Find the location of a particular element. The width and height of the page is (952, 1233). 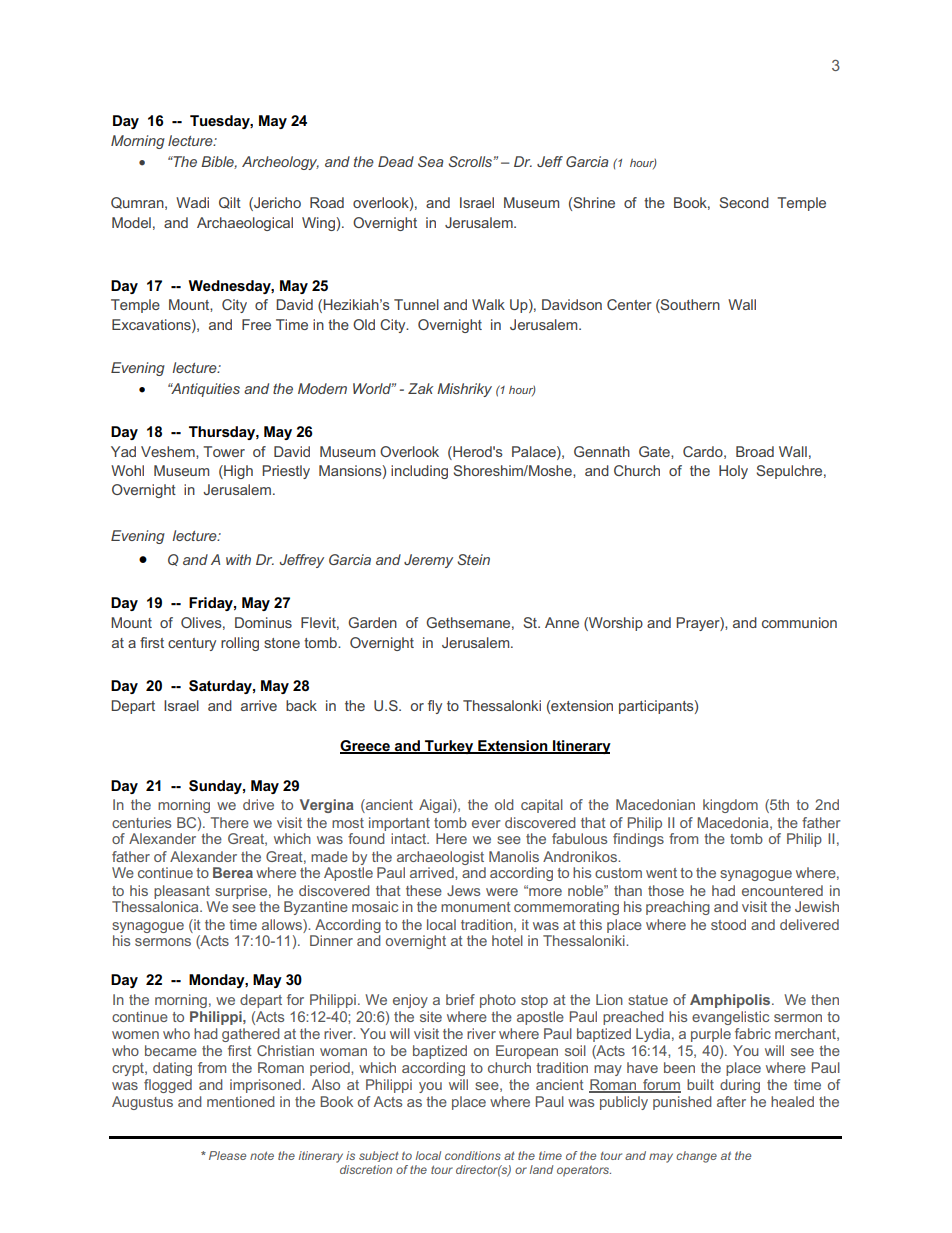

century is located at coordinates (192, 644).
